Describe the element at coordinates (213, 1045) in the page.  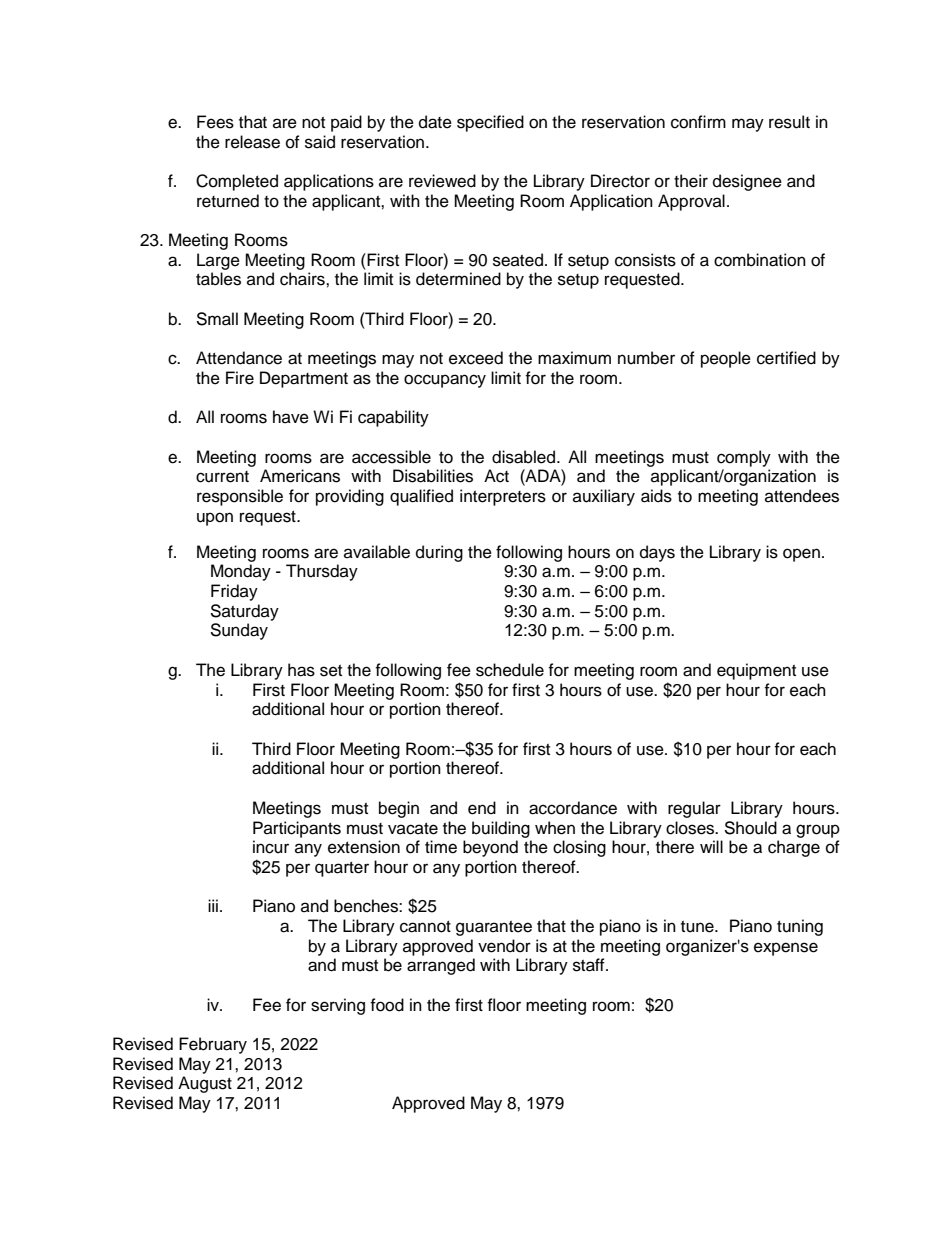
I see `February` at that location.
